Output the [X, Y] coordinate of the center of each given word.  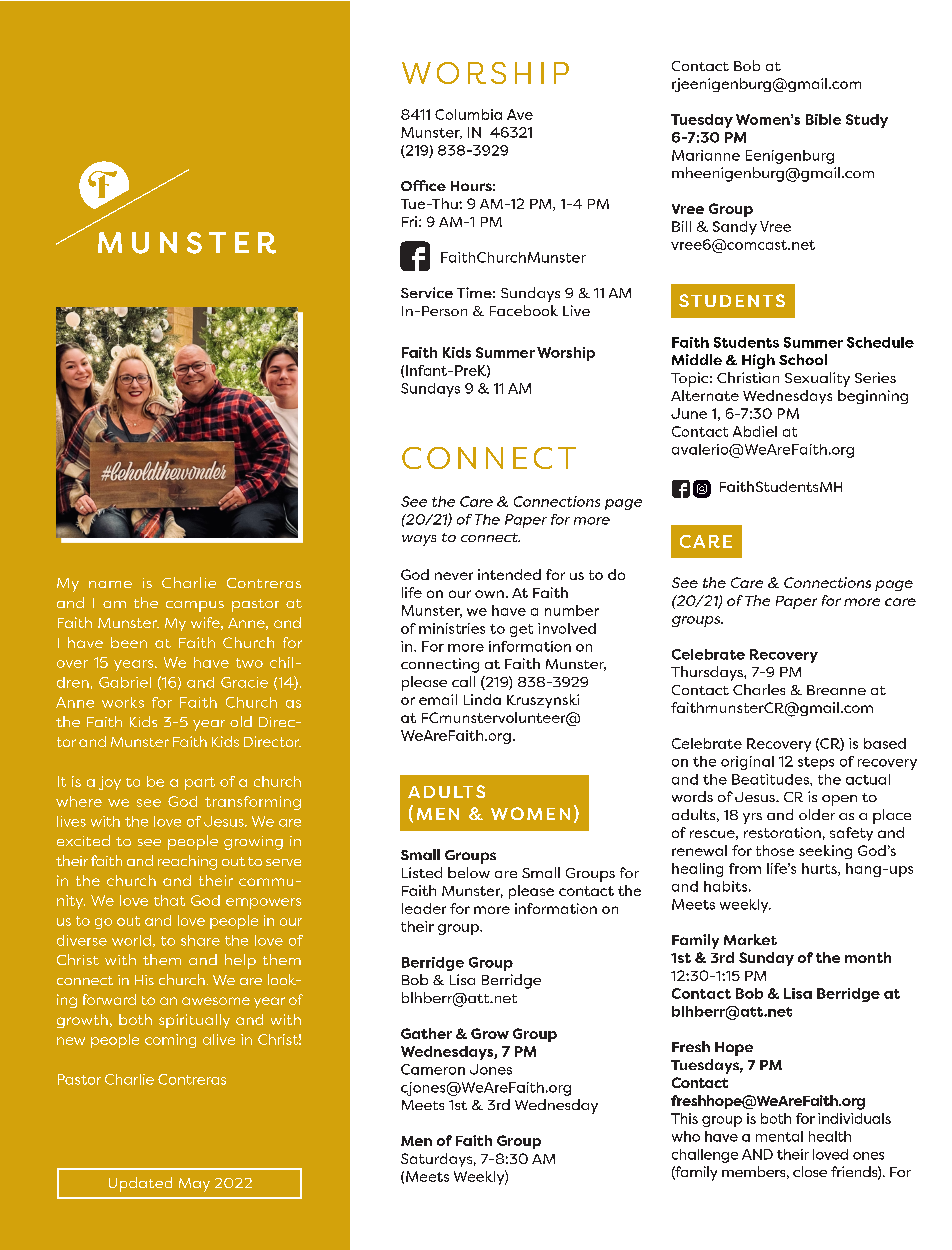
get [521, 630]
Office [423, 185]
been [129, 642]
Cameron [433, 1069]
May [194, 1185]
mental [779, 1136]
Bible [823, 119]
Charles [759, 689]
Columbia [468, 114]
